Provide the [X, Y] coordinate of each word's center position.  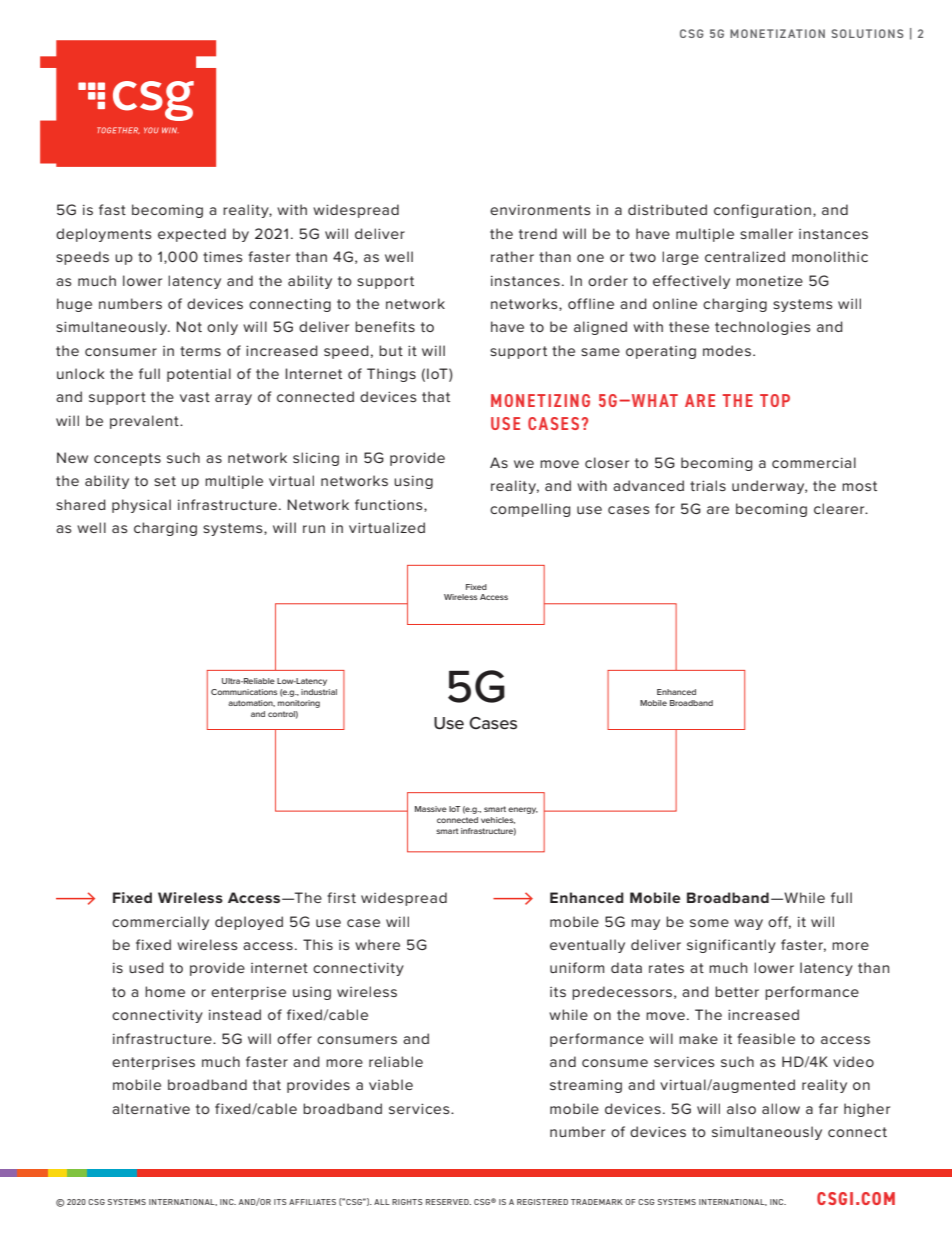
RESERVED [448, 1202]
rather [512, 256]
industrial [319, 692]
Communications [244, 692]
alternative [151, 1108]
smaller [766, 233]
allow [781, 1108]
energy [523, 810]
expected [192, 235]
